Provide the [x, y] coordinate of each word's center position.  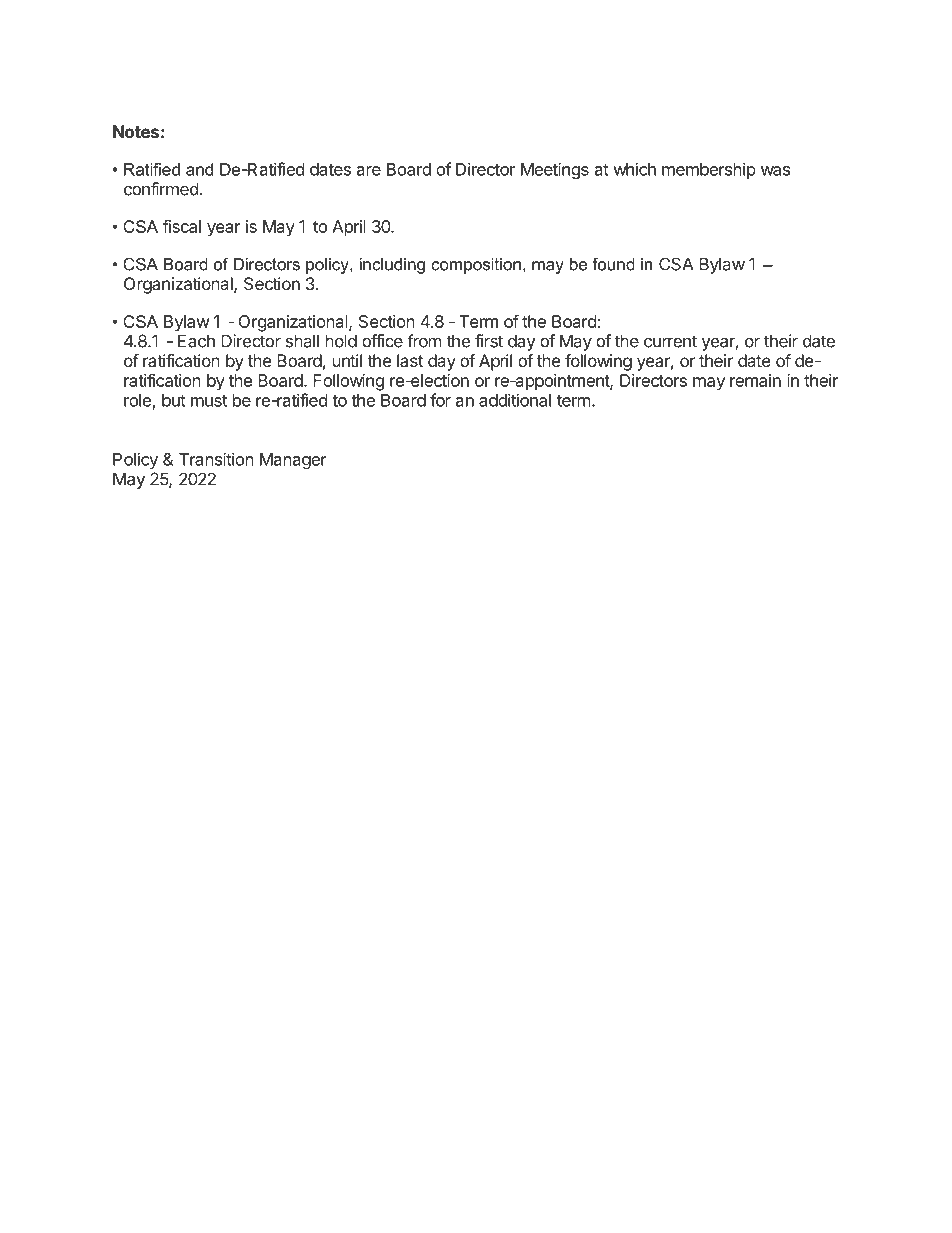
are [369, 171]
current [670, 341]
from [424, 341]
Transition [216, 459]
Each [196, 341]
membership [709, 170]
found [613, 264]
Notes [136, 131]
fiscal [182, 226]
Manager [293, 461]
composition [476, 266]
